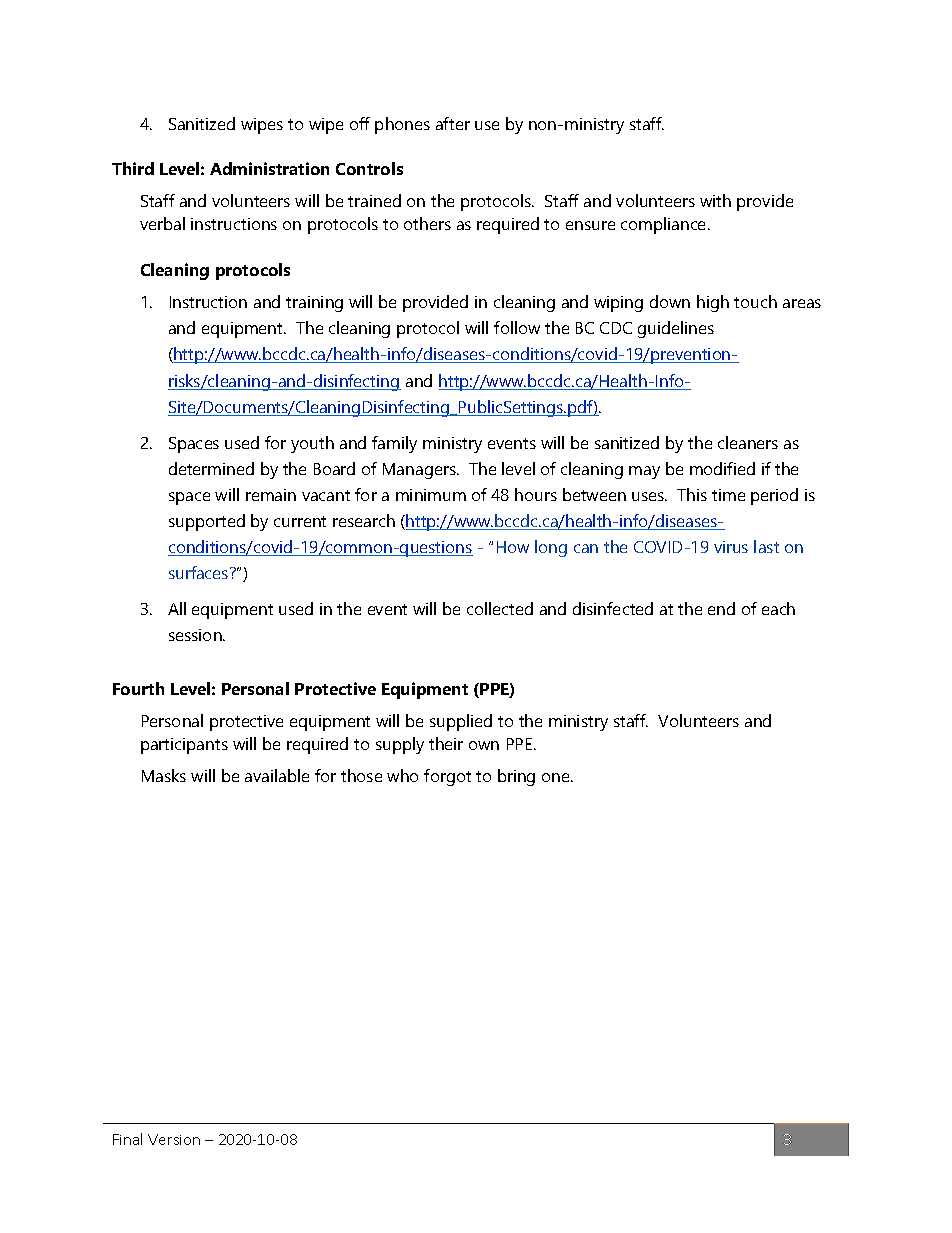 The image size is (952, 1233). What do you see at coordinates (453, 123) in the screenshot?
I see `after` at bounding box center [453, 123].
